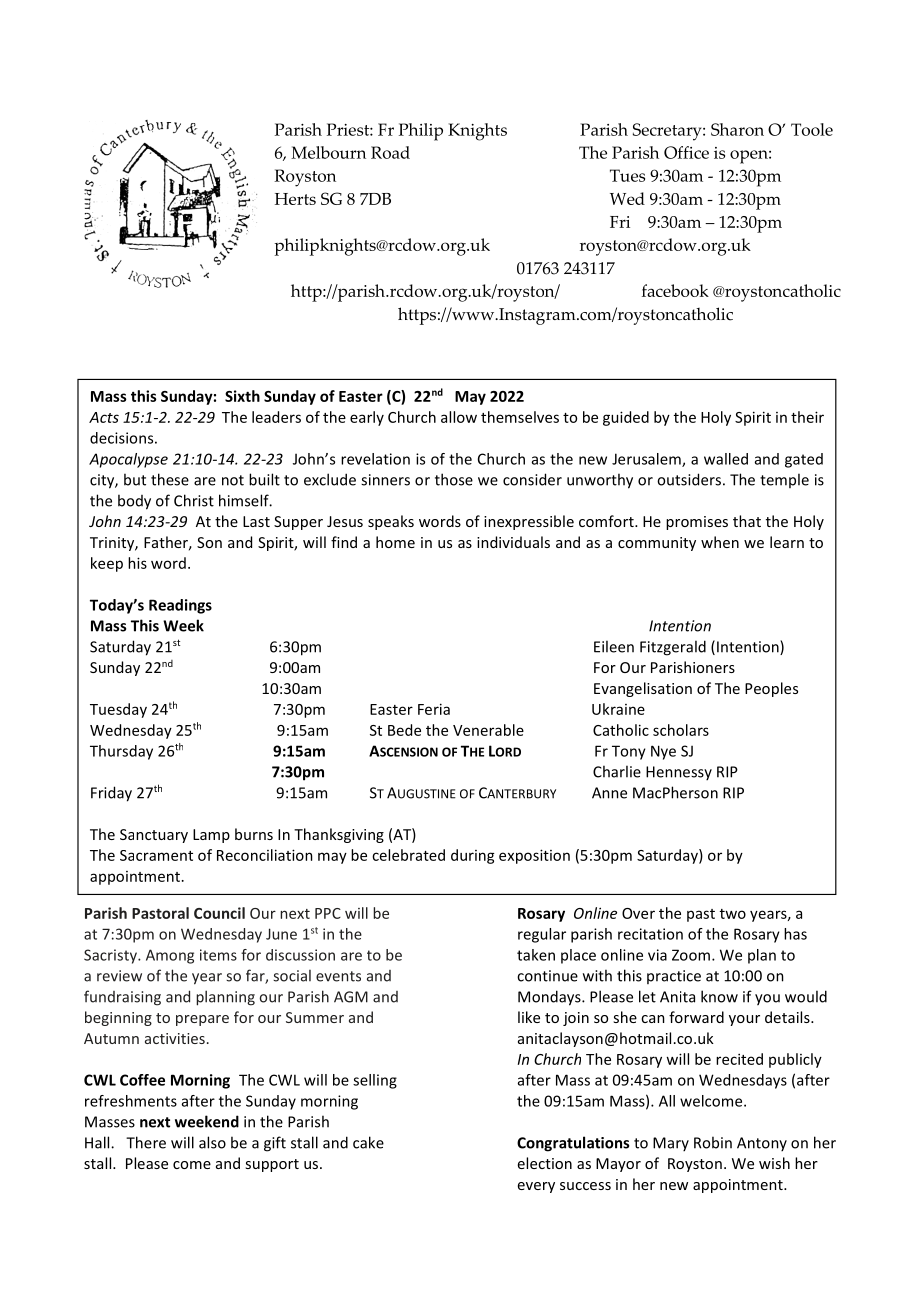  Describe the element at coordinates (726, 459) in the document. I see `walled` at that location.
